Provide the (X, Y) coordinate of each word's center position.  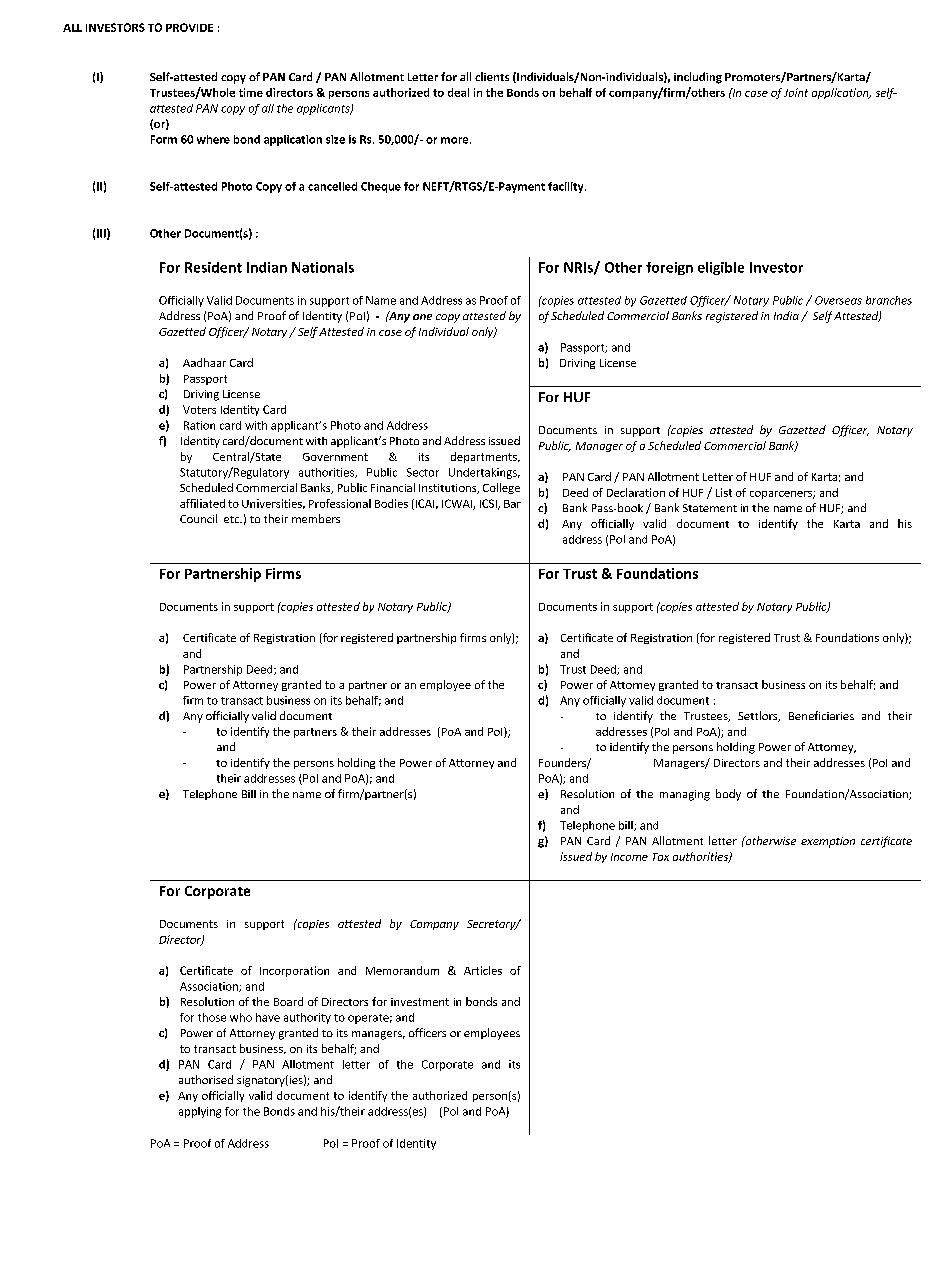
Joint (796, 92)
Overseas (838, 300)
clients (492, 76)
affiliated (202, 503)
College (501, 488)
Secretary (492, 925)
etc (233, 519)
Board (288, 1001)
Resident (213, 267)
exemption (828, 842)
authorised (206, 1079)
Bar (512, 504)
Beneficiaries (821, 715)
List (724, 492)
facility (567, 187)
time (251, 92)
